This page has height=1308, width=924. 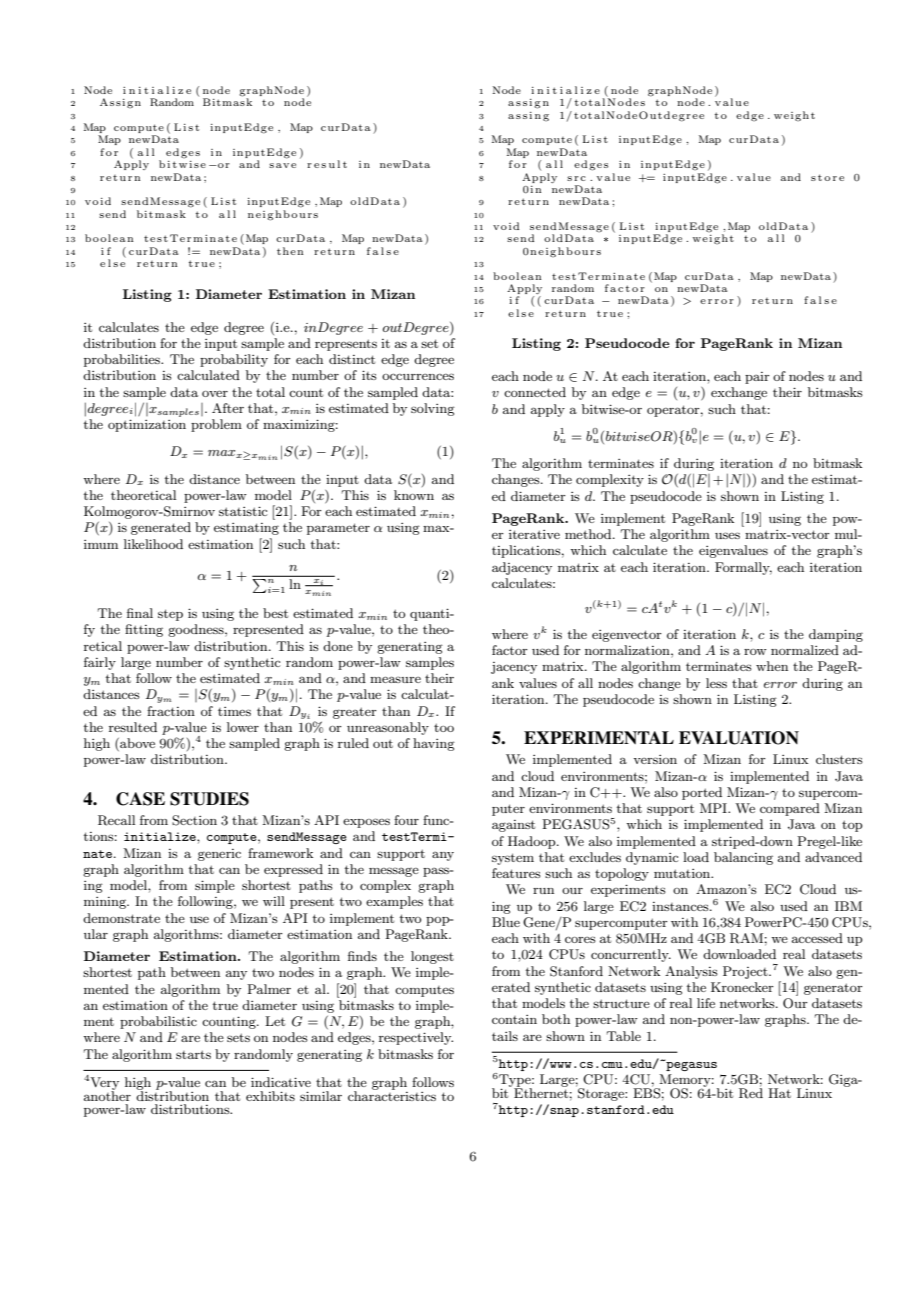 What do you see at coordinates (513, 826) in the page?
I see `against` at bounding box center [513, 826].
